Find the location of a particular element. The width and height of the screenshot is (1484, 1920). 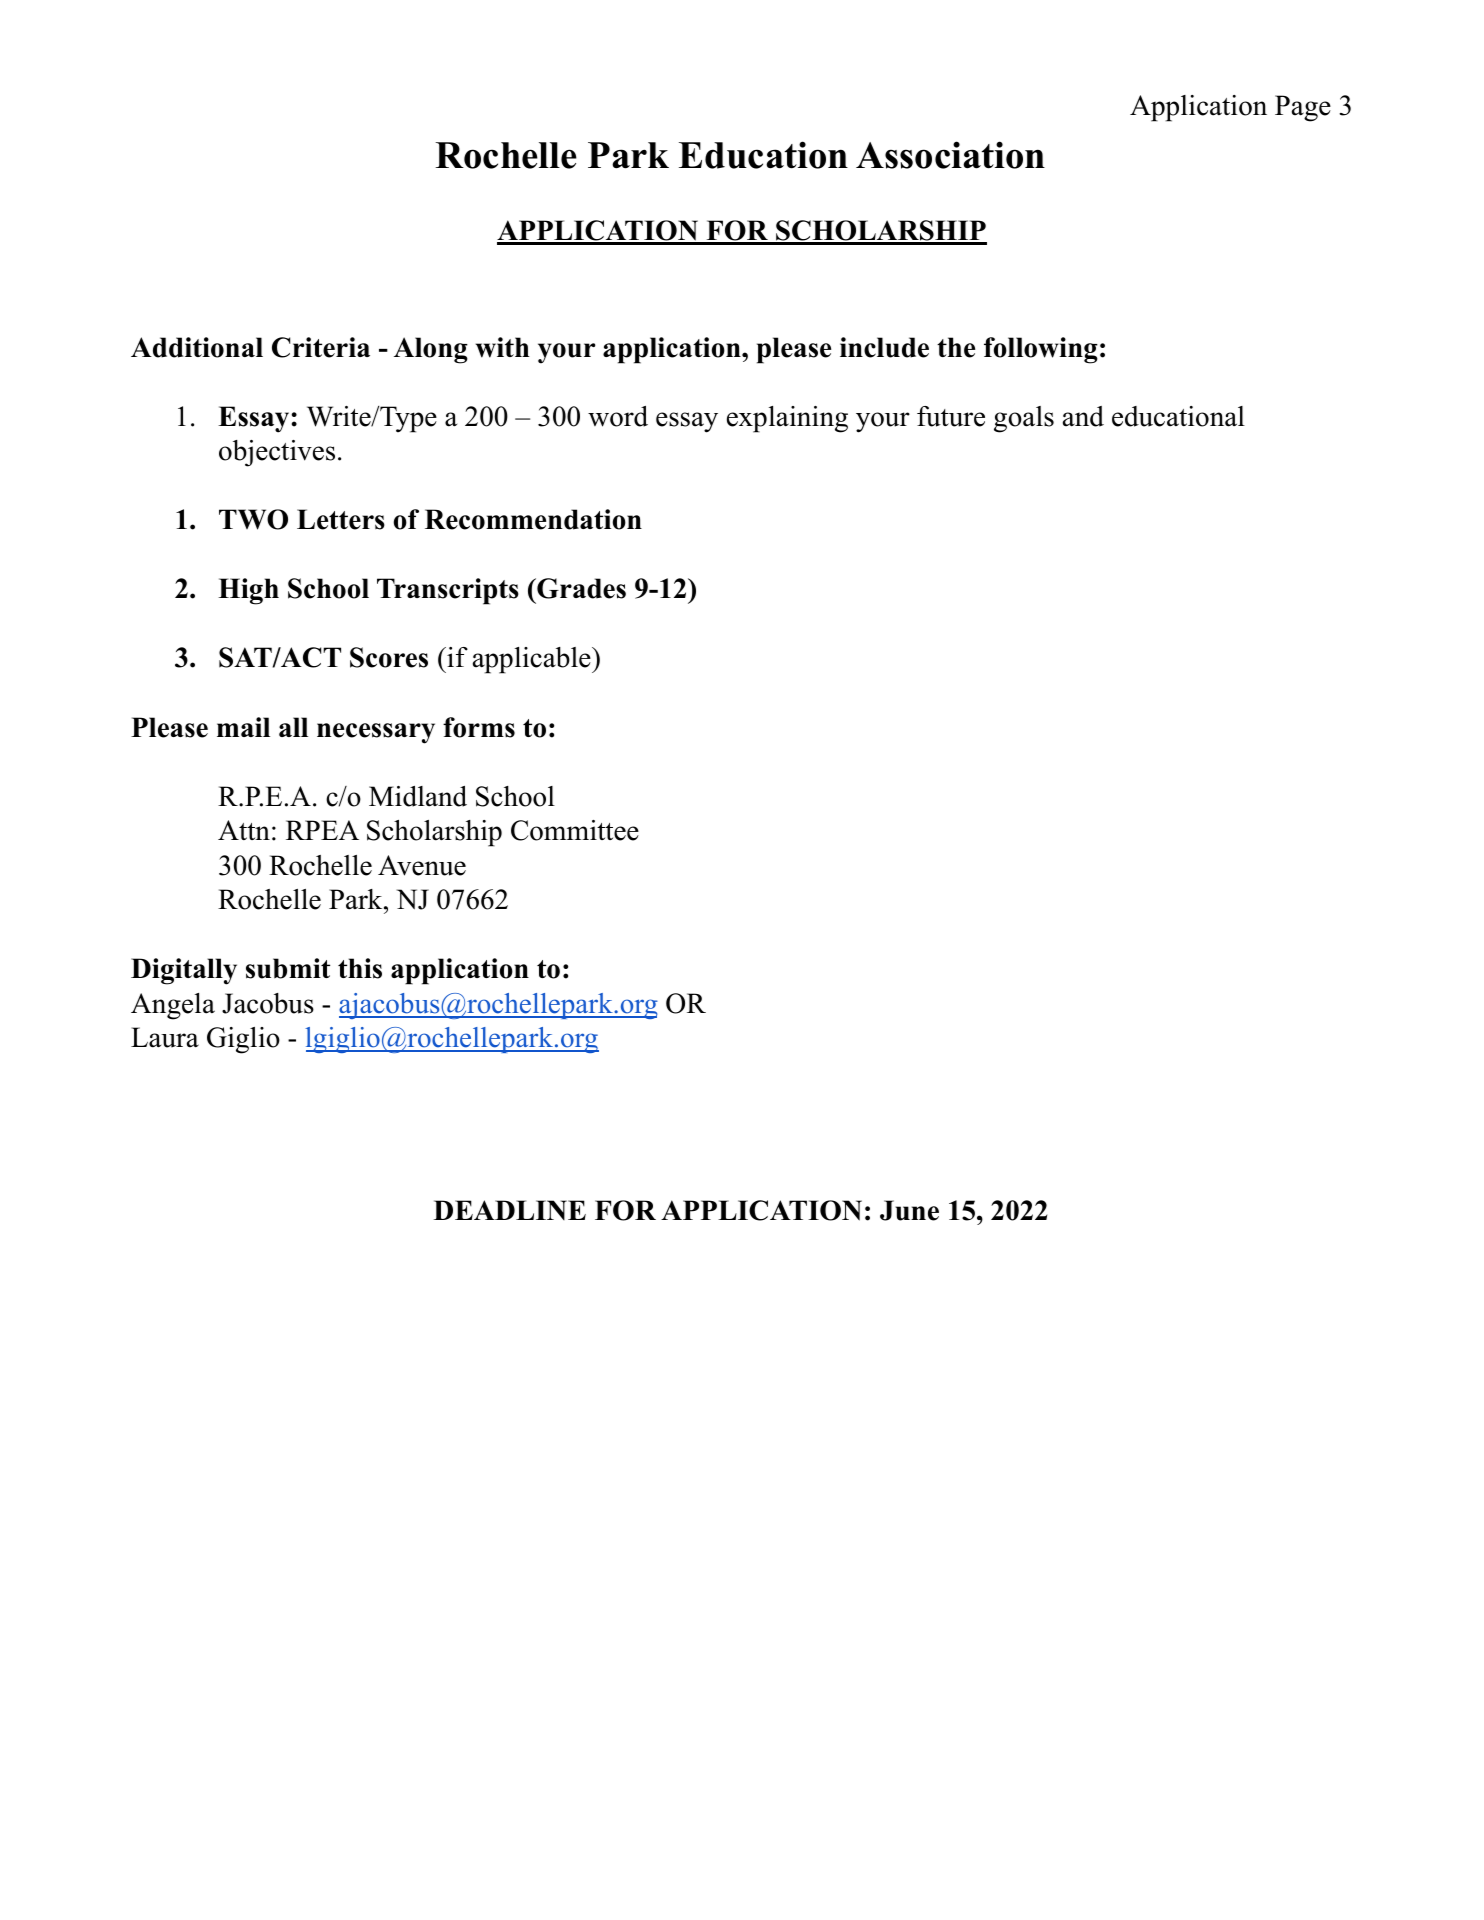

applicable is located at coordinates (533, 660).
